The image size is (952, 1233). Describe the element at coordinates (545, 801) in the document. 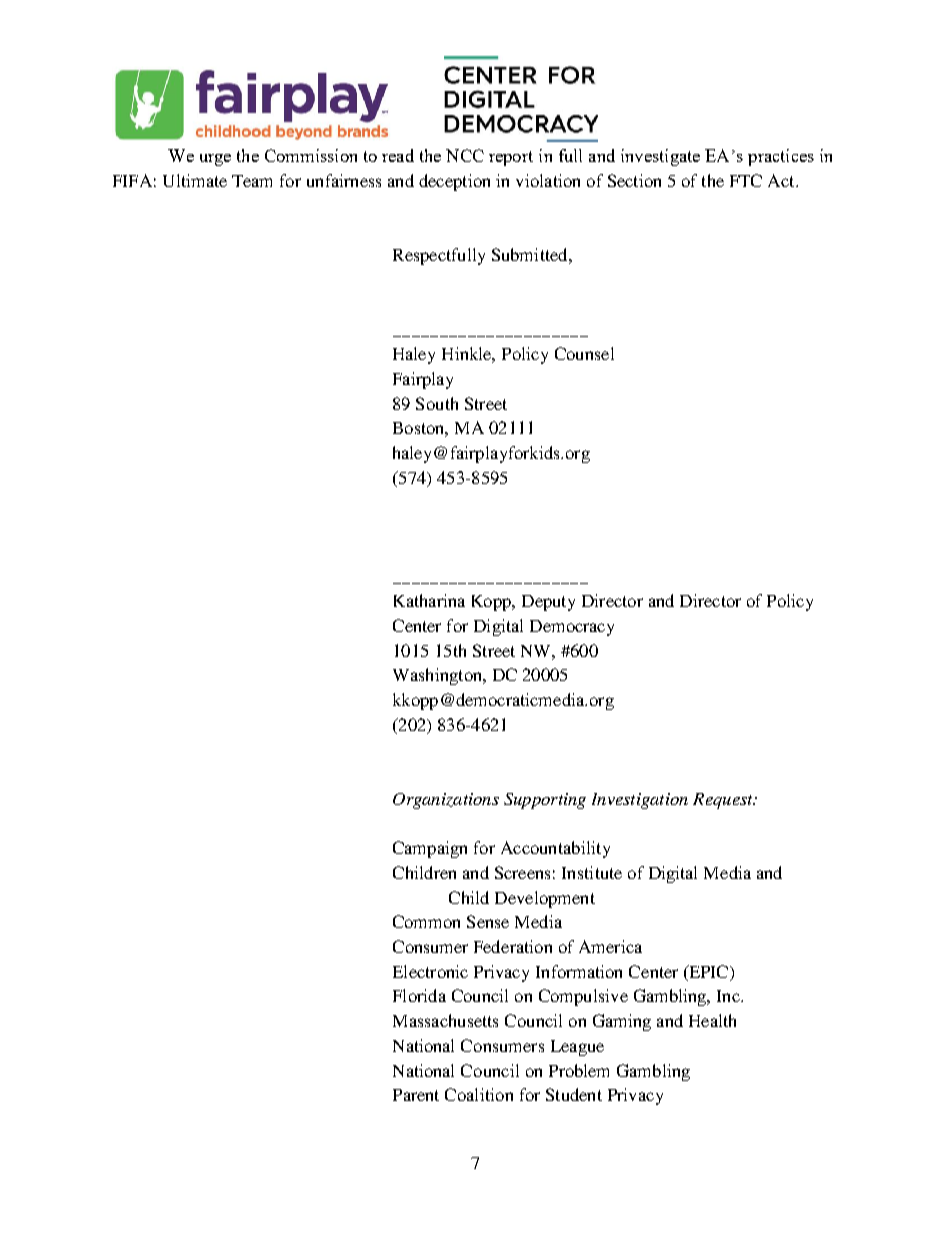

I see `Supporting` at that location.
